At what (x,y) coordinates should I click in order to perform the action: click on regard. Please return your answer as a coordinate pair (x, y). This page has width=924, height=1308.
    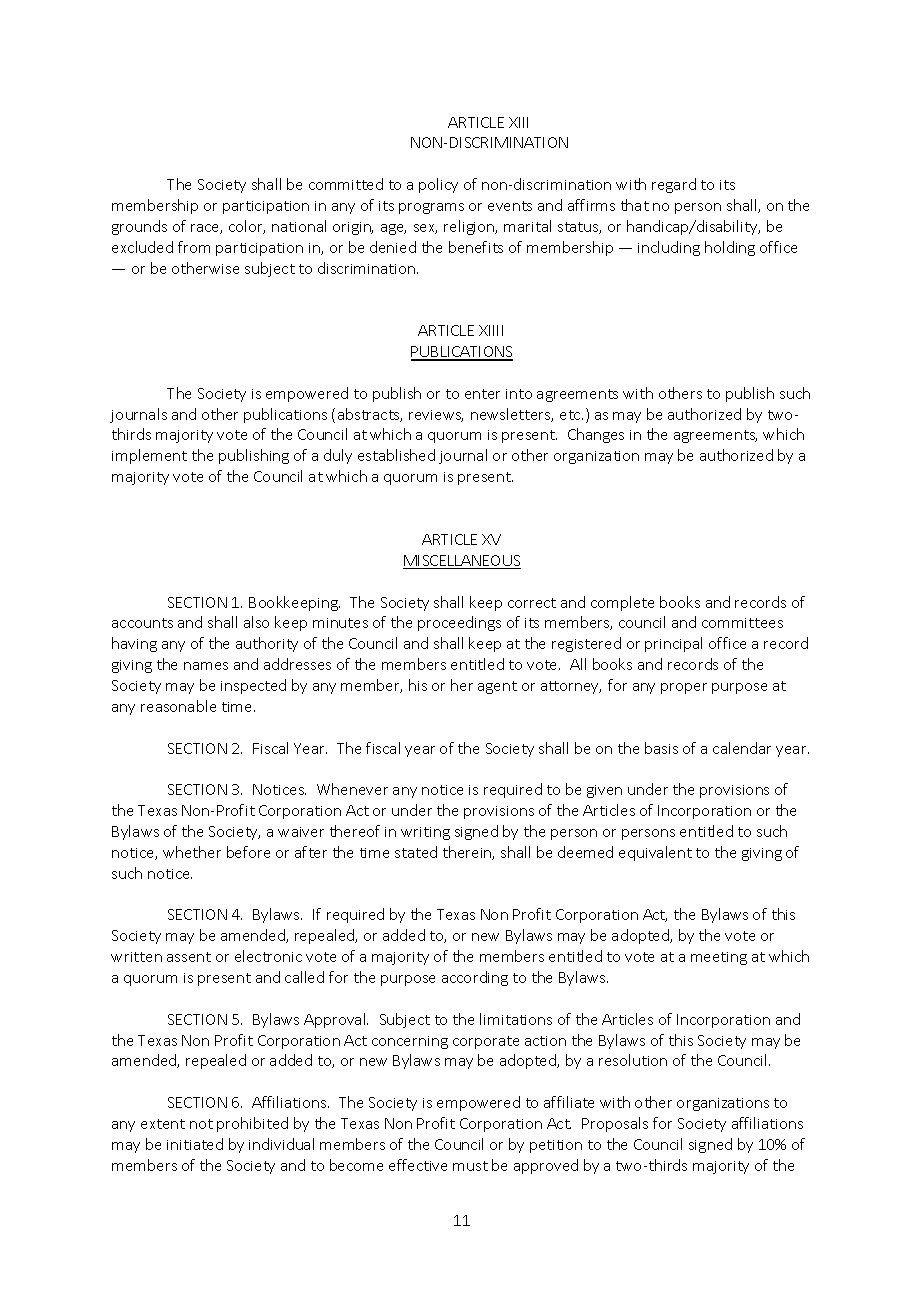
    Looking at the image, I should click on (674, 185).
